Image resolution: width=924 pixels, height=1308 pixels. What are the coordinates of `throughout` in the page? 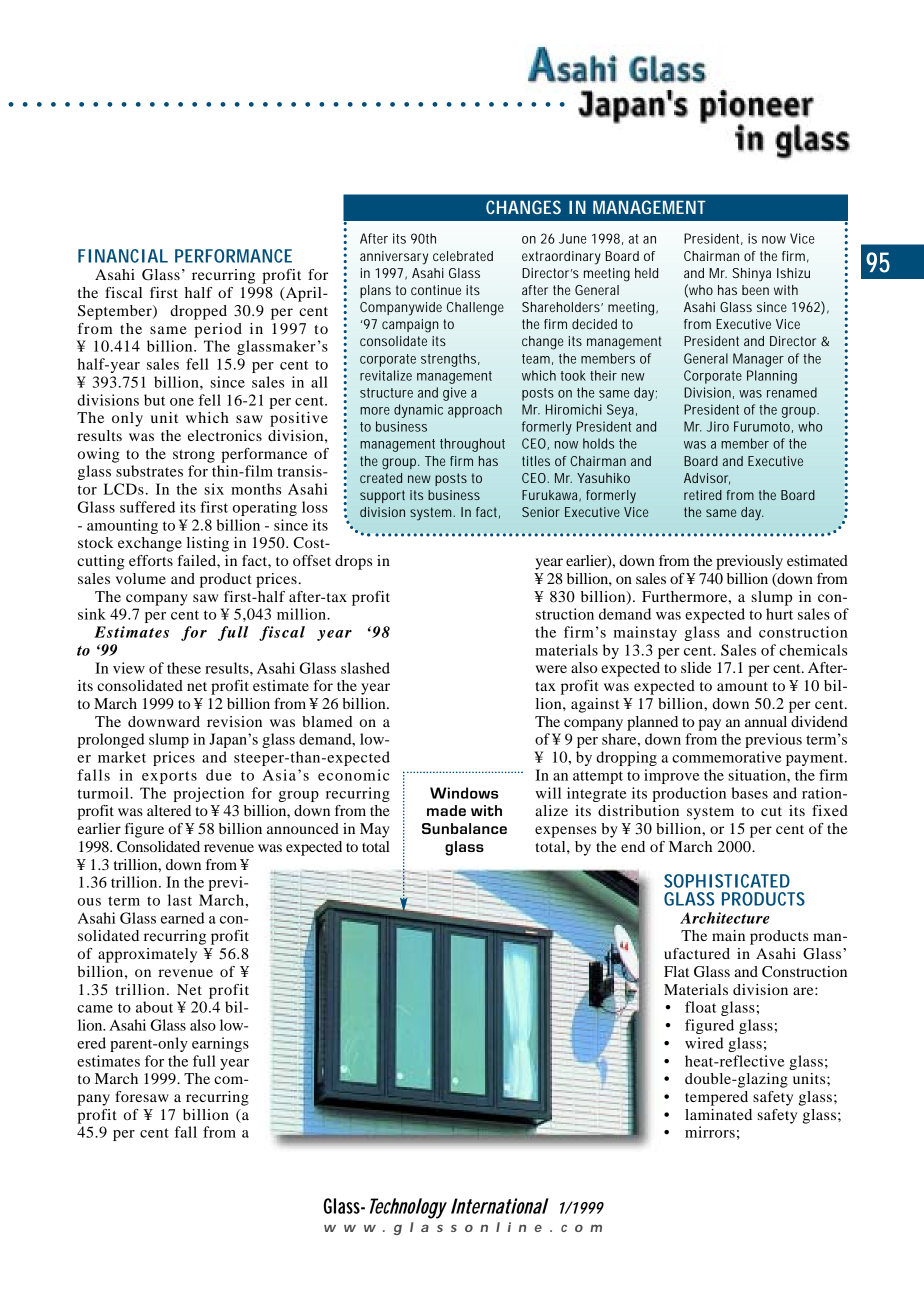 It's located at (472, 445).
